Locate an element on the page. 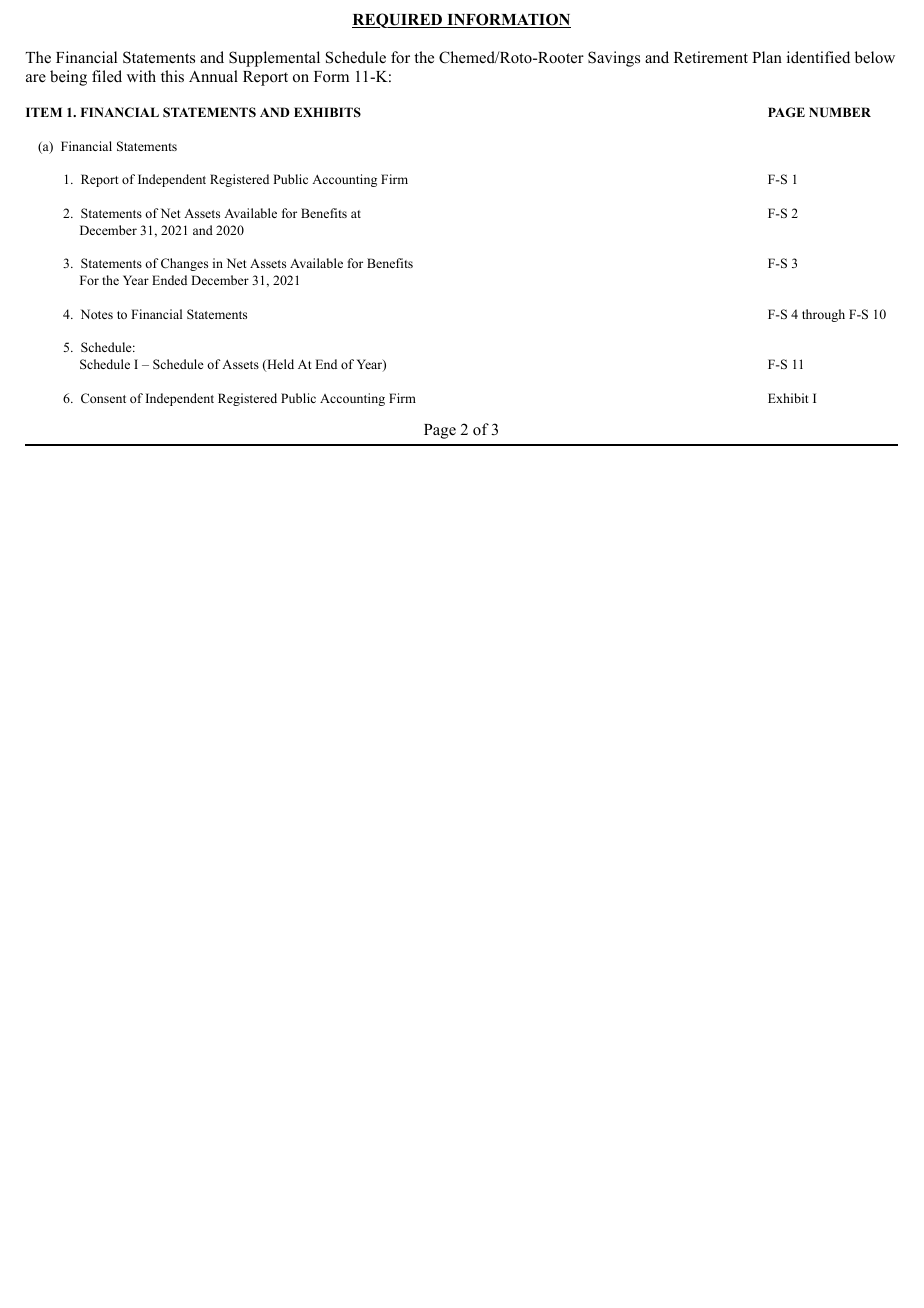  NUMBER is located at coordinates (840, 112).
